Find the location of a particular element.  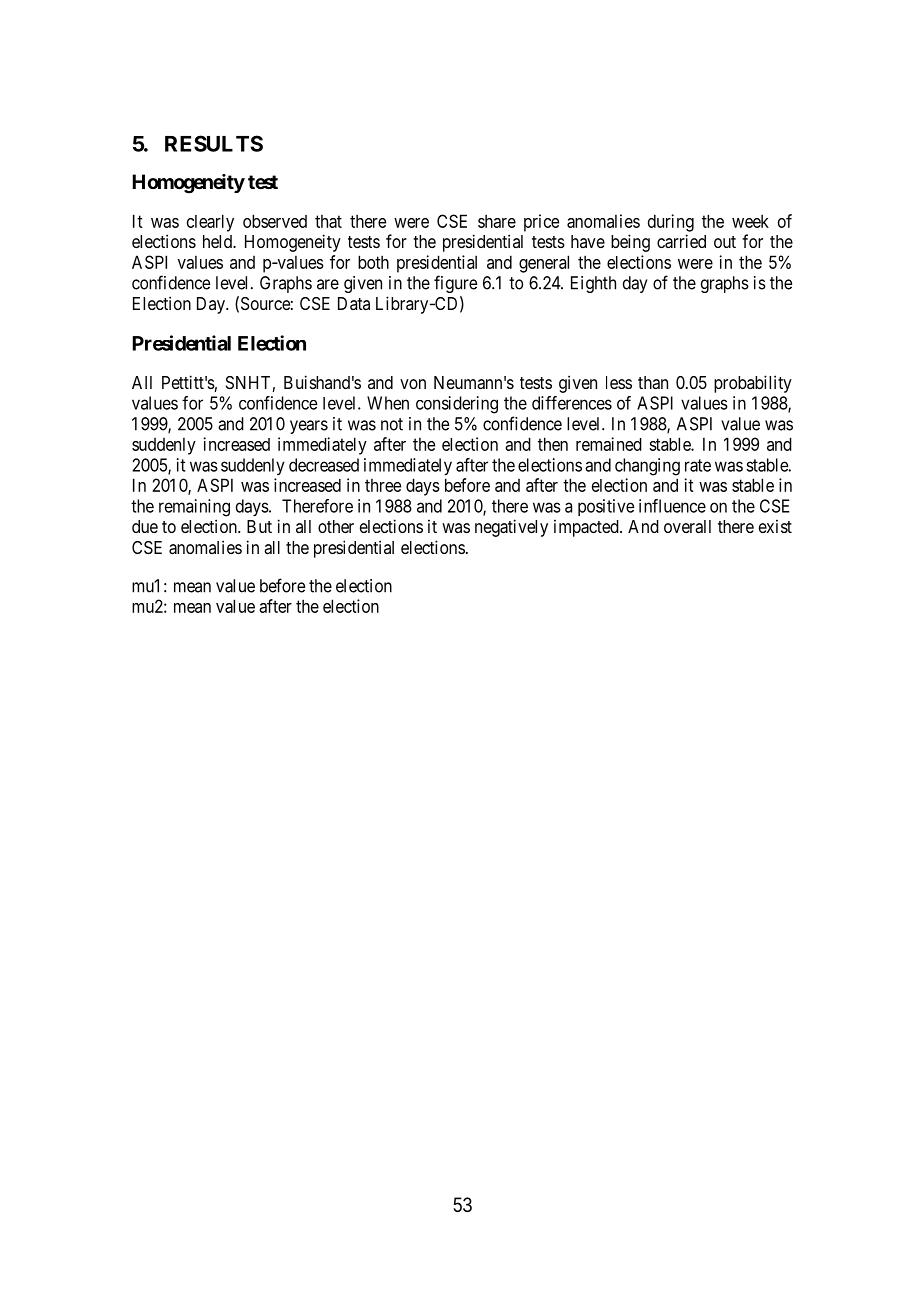

von is located at coordinates (413, 384).
